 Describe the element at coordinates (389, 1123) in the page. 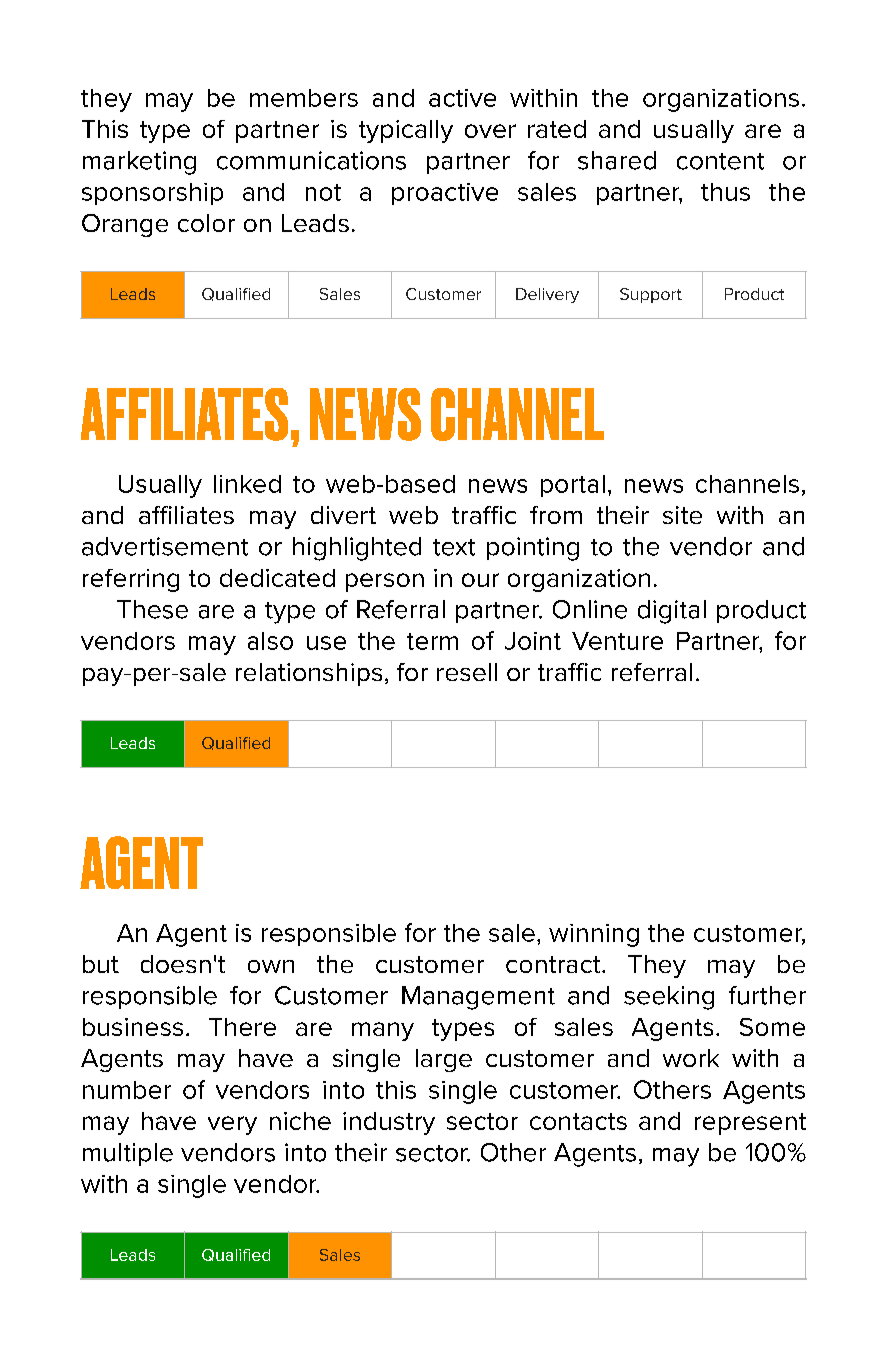

I see `industry` at that location.
